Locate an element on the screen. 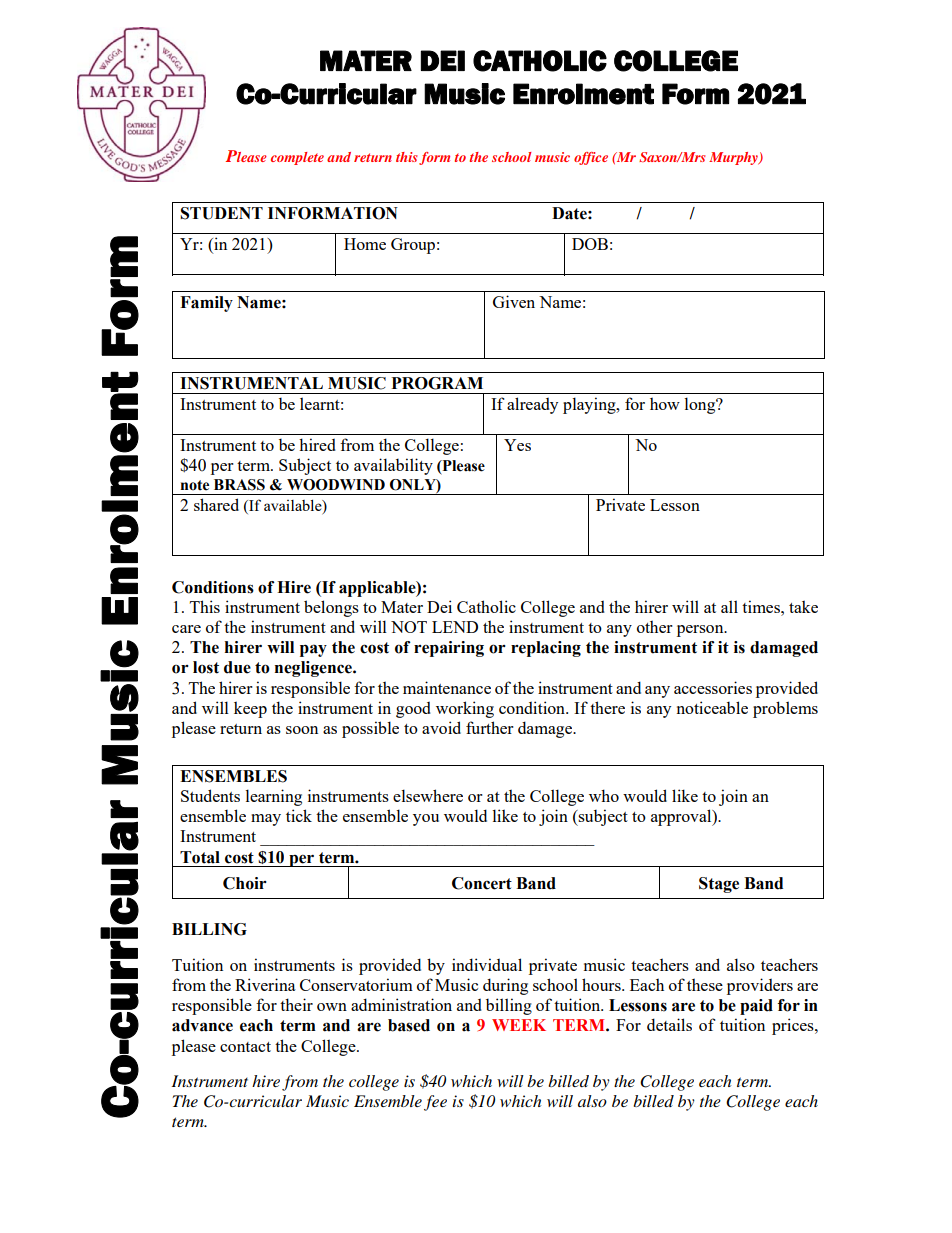 This screenshot has height=1233, width=952. BRASS is located at coordinates (239, 485).
